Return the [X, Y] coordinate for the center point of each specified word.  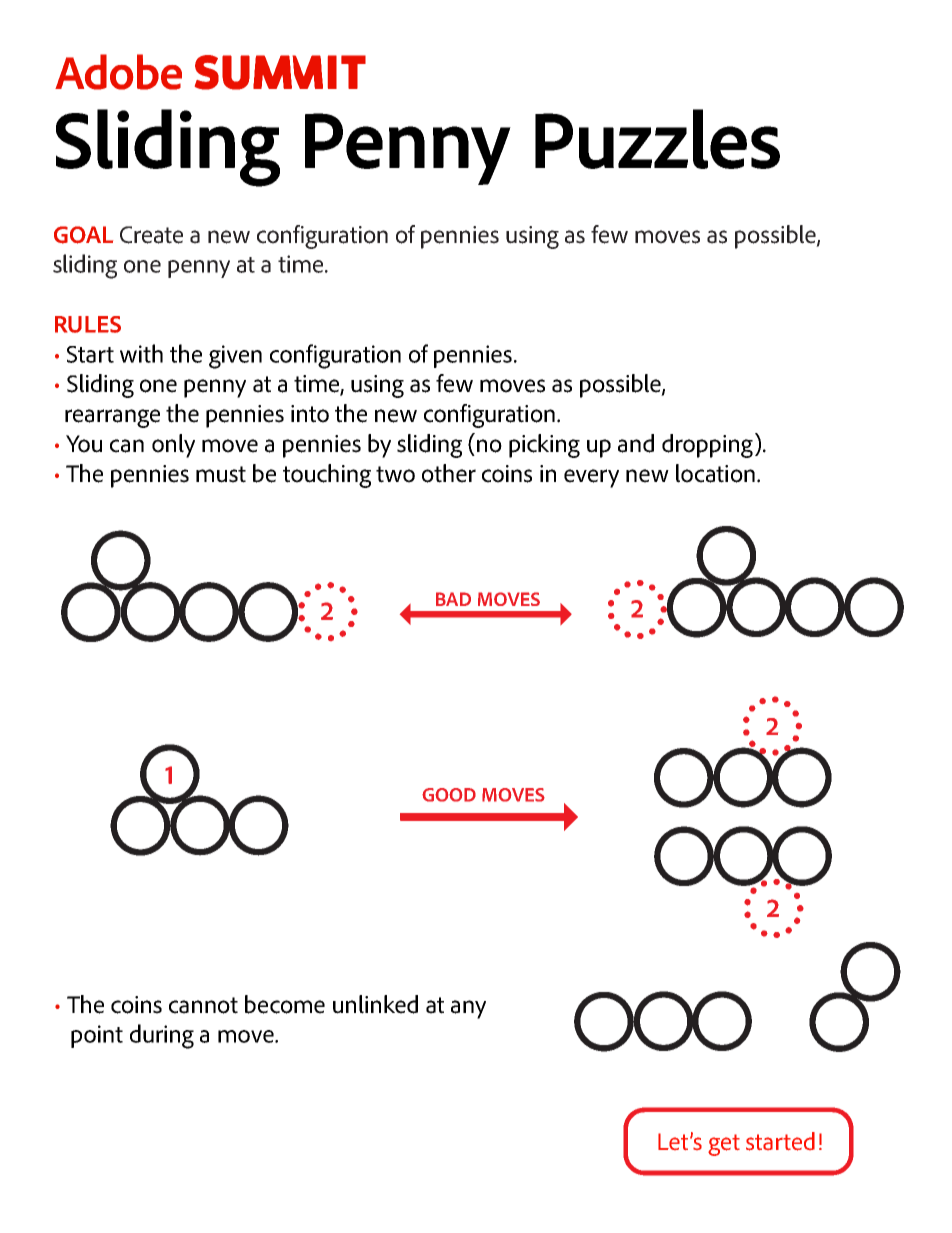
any [468, 1009]
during [162, 1036]
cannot [203, 1005]
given [235, 357]
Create [151, 235]
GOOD [449, 795]
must [221, 474]
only [173, 446]
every [591, 478]
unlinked [375, 1004]
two [395, 474]
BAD [453, 599]
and [636, 443]
